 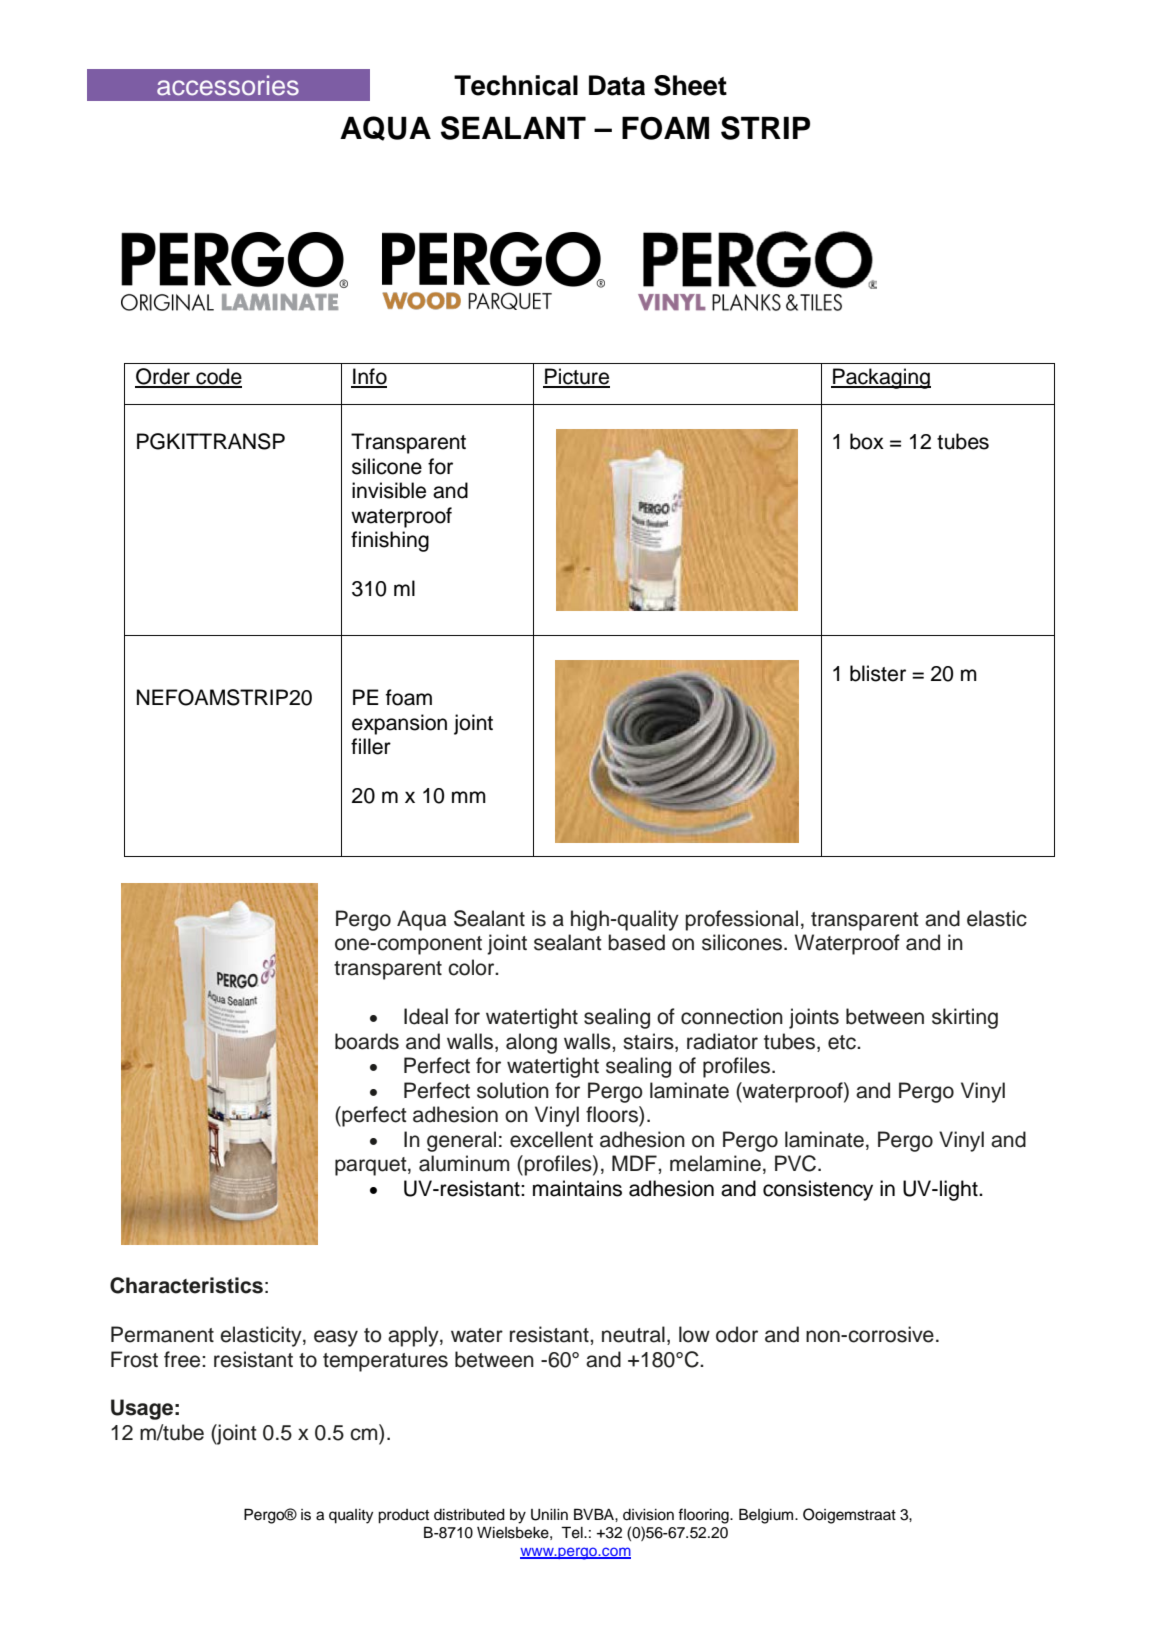 What do you see at coordinates (767, 1516) in the screenshot?
I see `Belgium` at bounding box center [767, 1516].
